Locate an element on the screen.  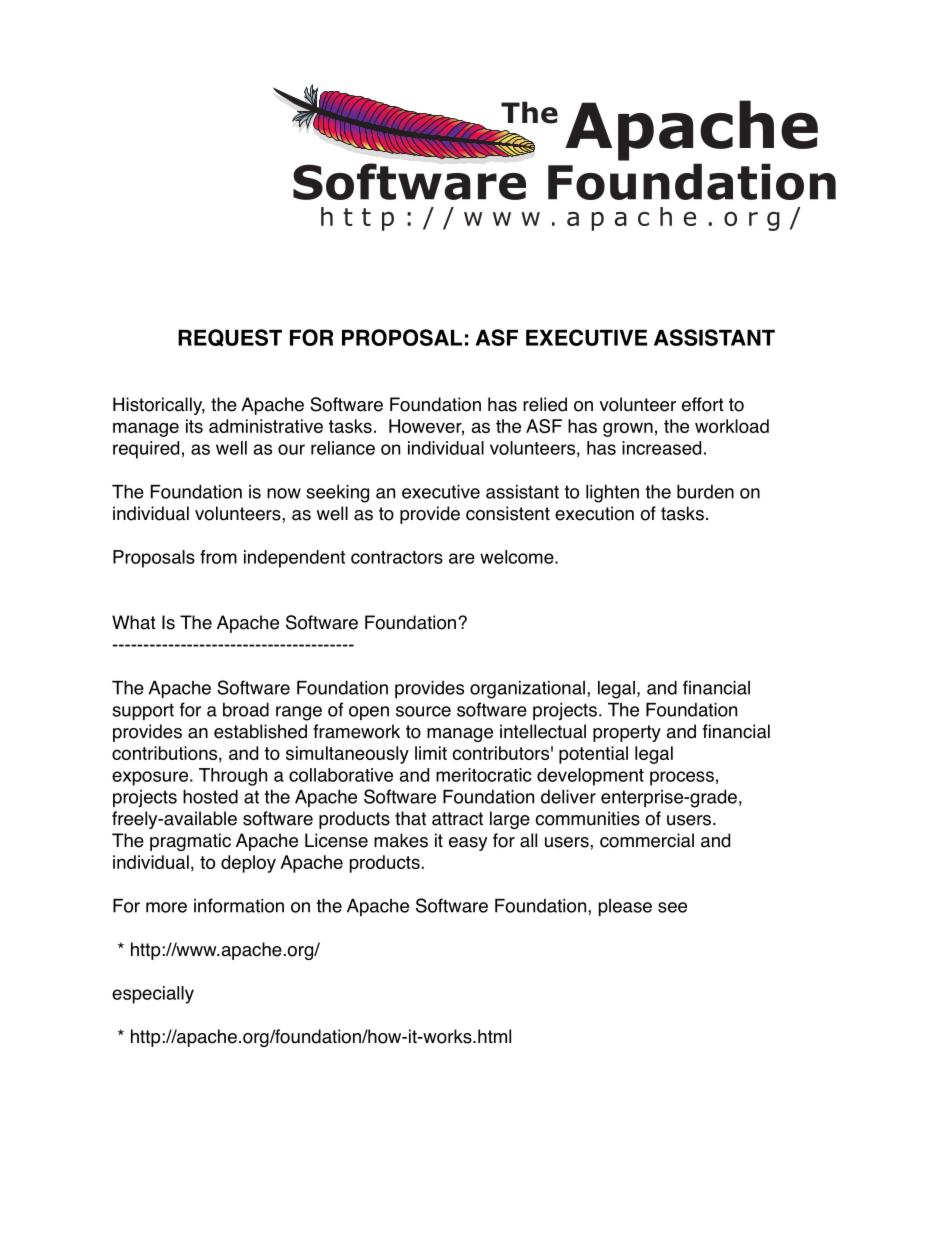
broad is located at coordinates (246, 709).
